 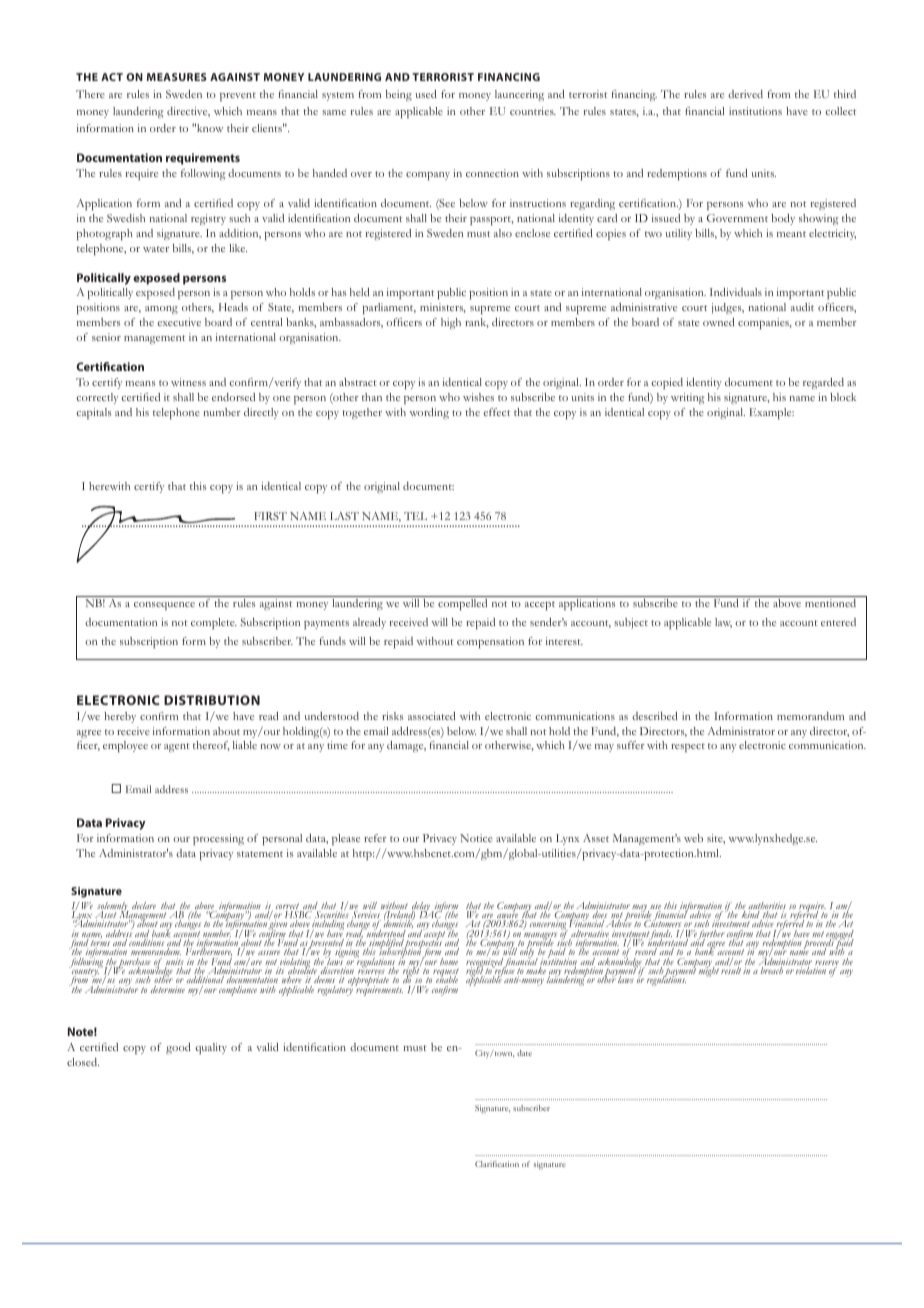 What do you see at coordinates (164, 606) in the screenshot?
I see `consequence` at bounding box center [164, 606].
